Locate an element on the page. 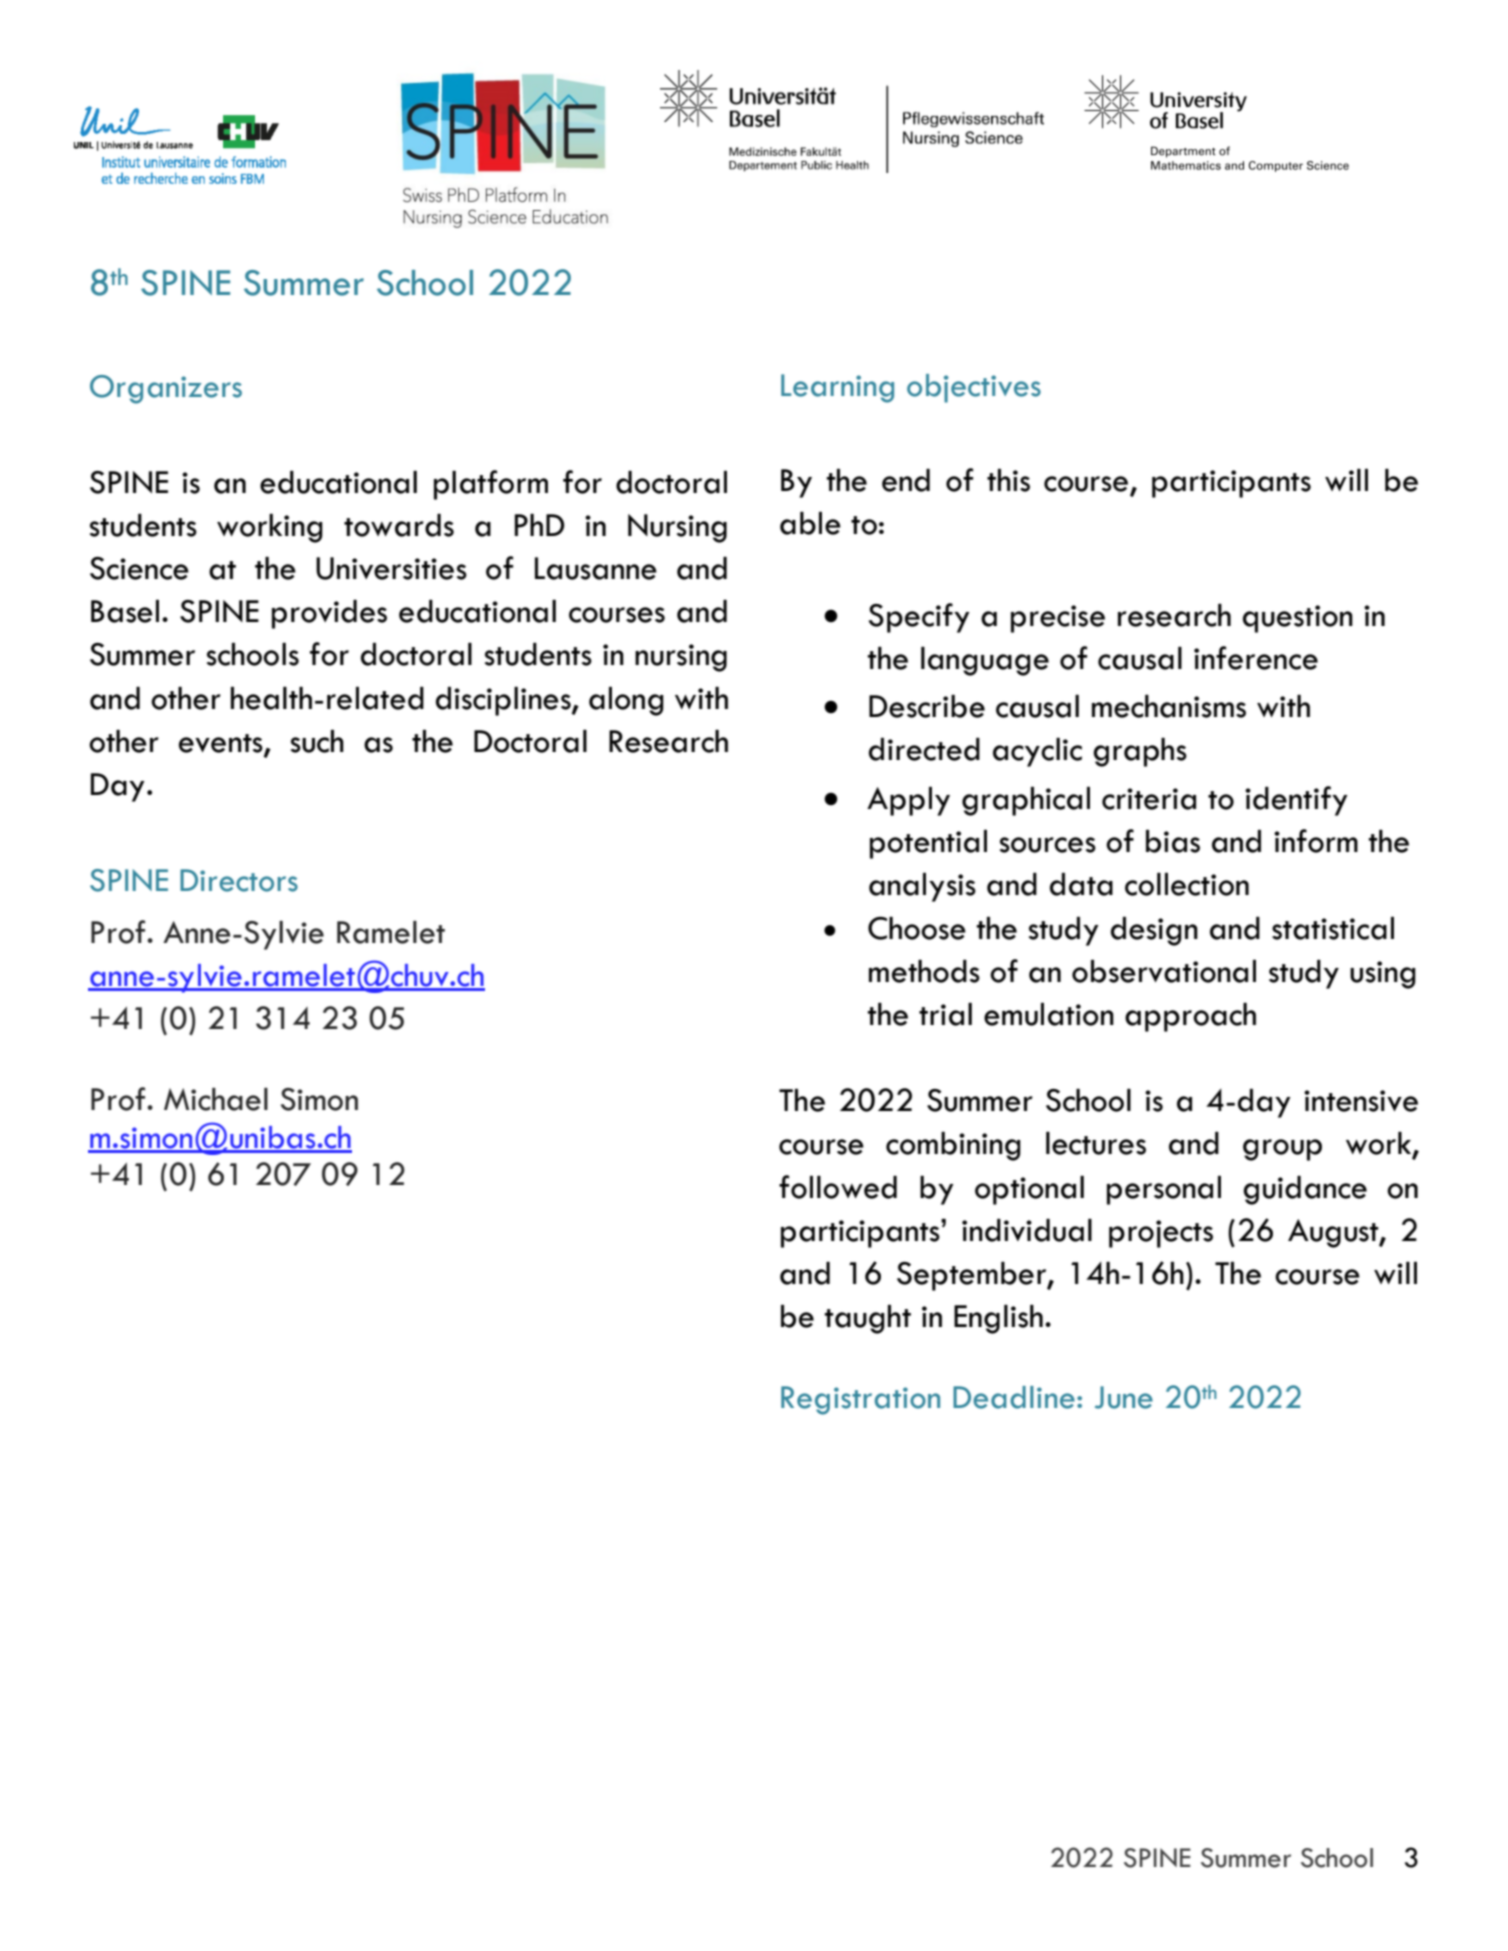 The image size is (1508, 1951). such is located at coordinates (317, 741).
